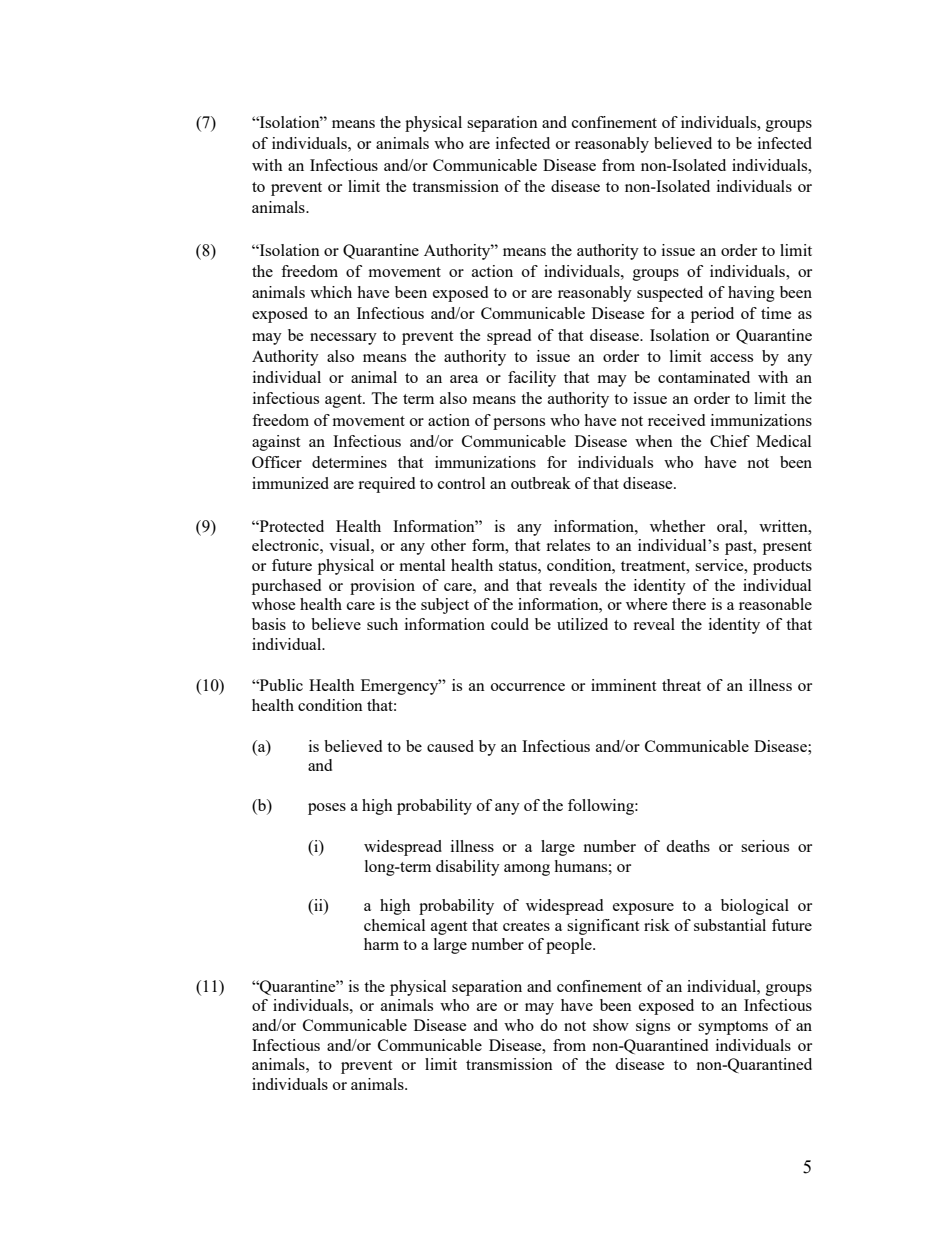  I want to click on such, so click(382, 624).
